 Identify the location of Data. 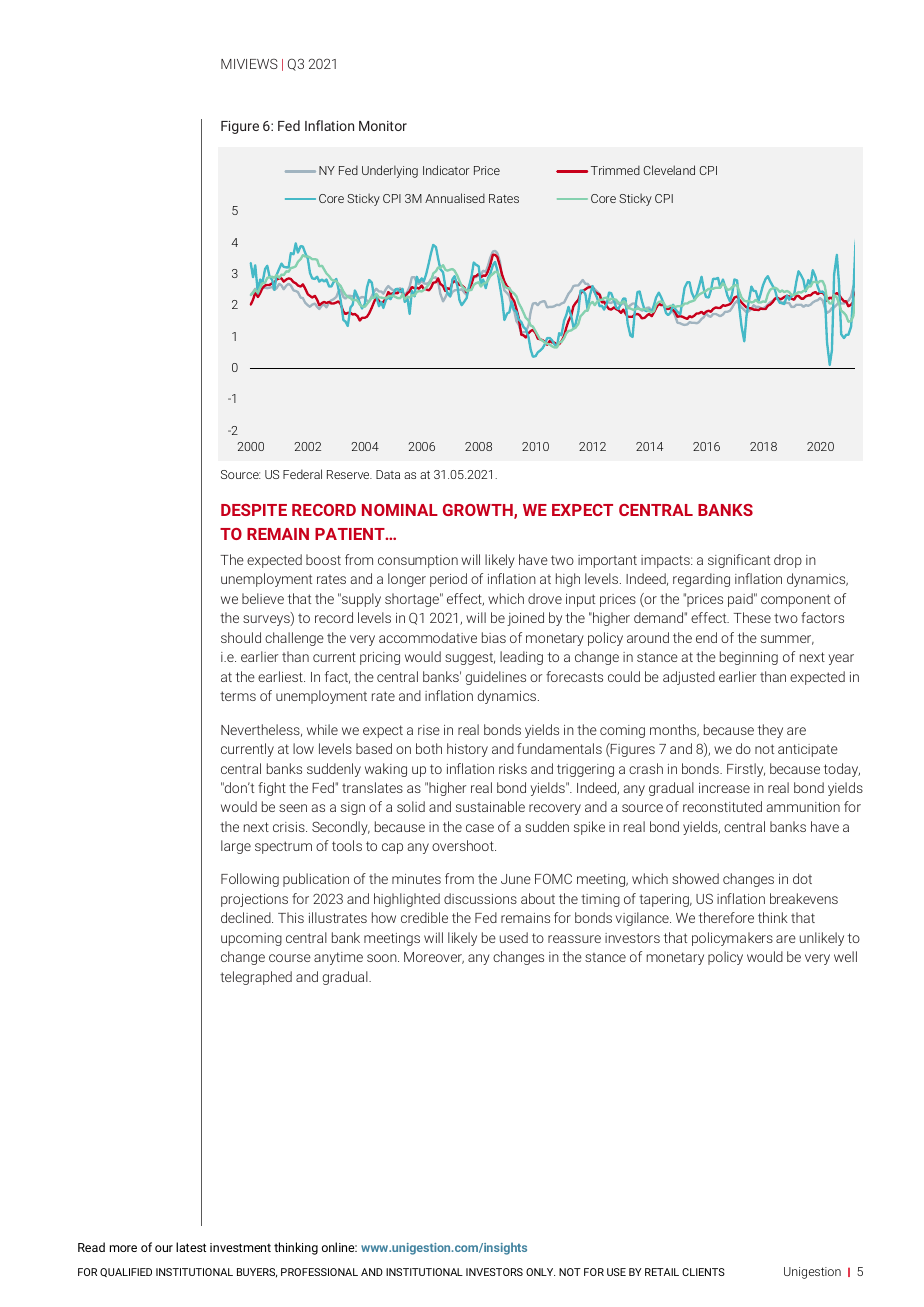
(388, 474).
